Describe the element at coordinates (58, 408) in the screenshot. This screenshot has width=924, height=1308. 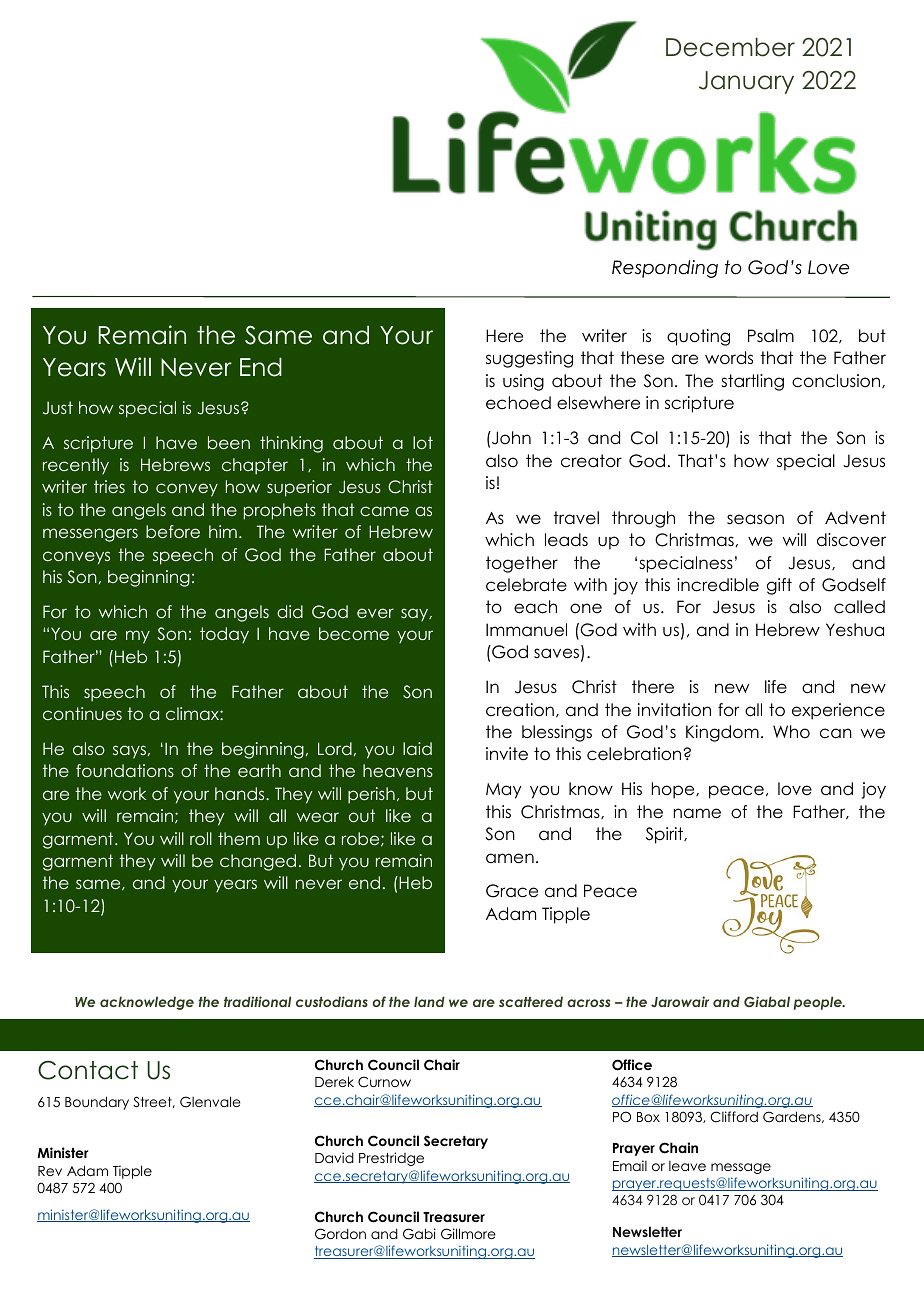
I see `Just` at that location.
